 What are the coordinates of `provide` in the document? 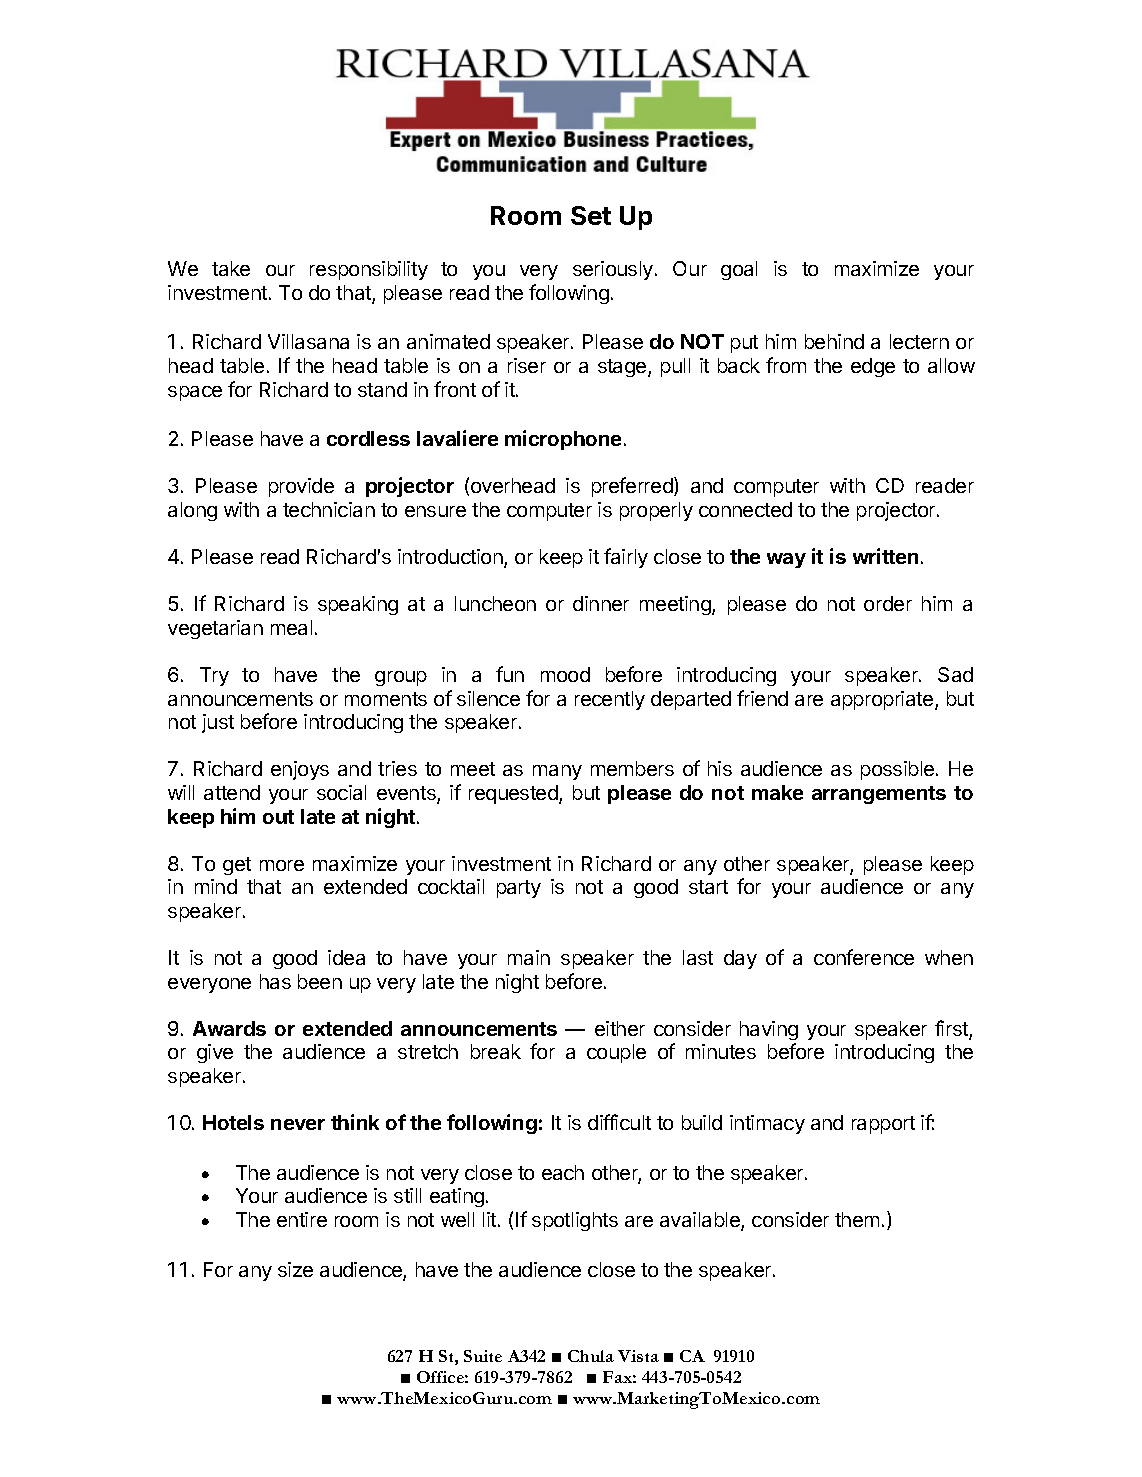 It's located at (301, 487).
